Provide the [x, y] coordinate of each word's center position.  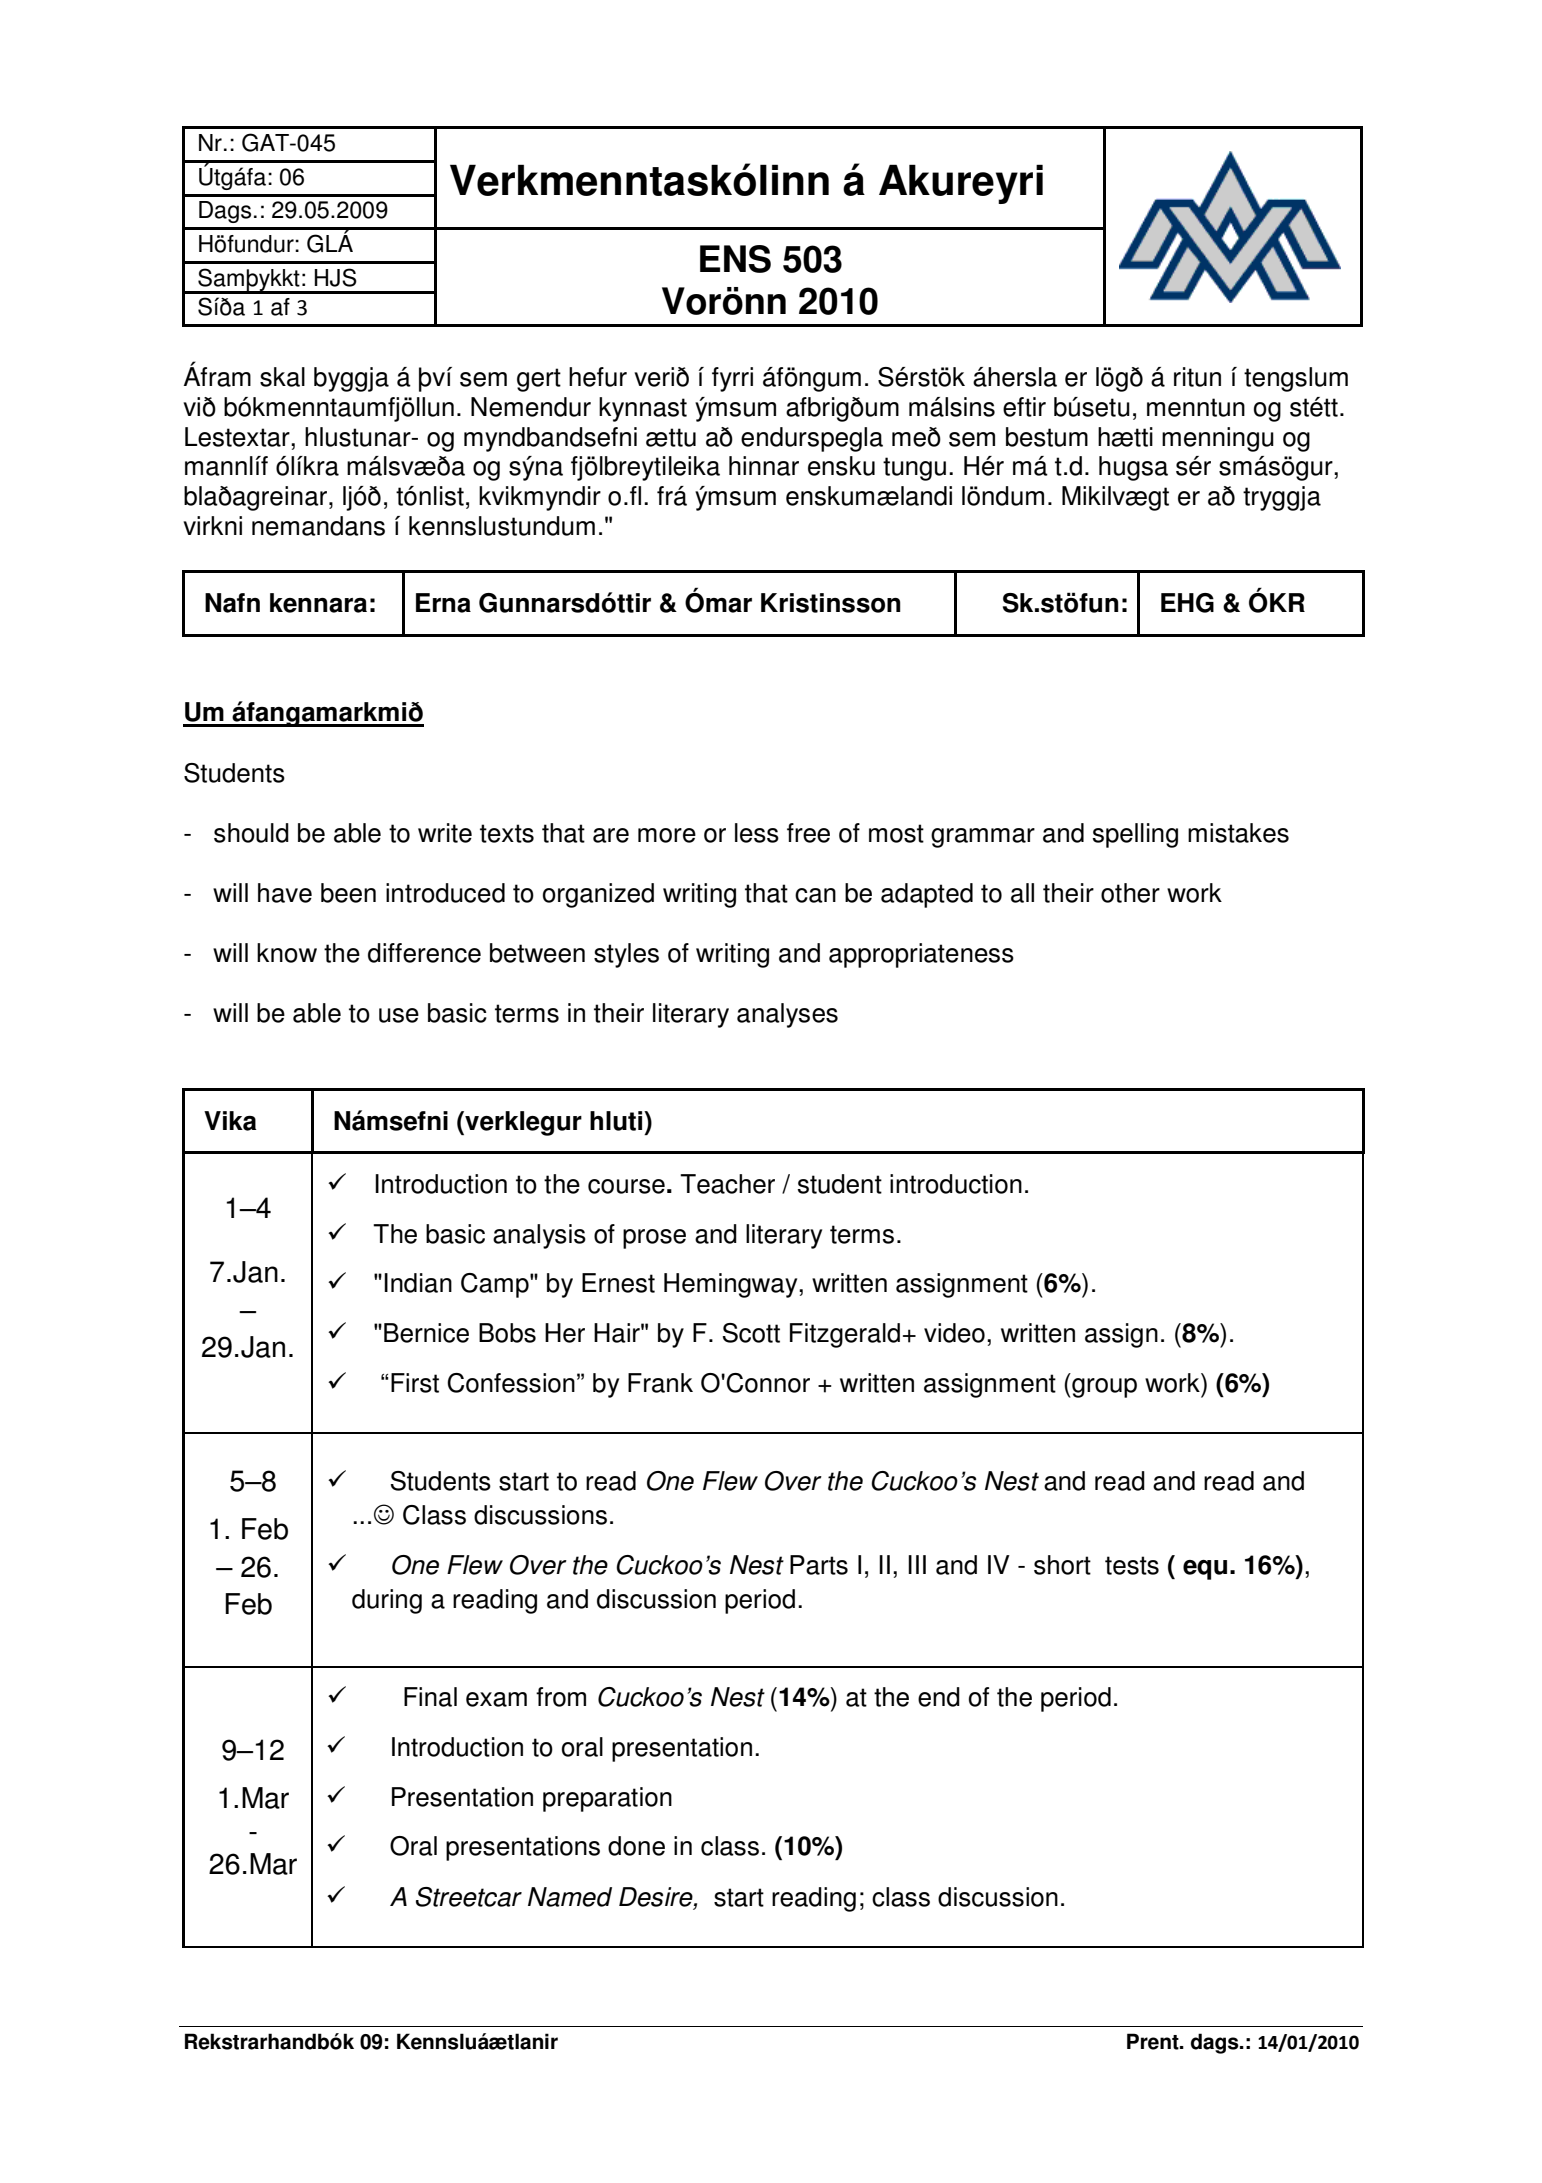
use [399, 1015]
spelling [1135, 835]
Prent [1154, 2041]
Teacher [727, 1184]
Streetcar [469, 1897]
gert [539, 380]
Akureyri [961, 184]
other [1130, 893]
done [636, 1846]
